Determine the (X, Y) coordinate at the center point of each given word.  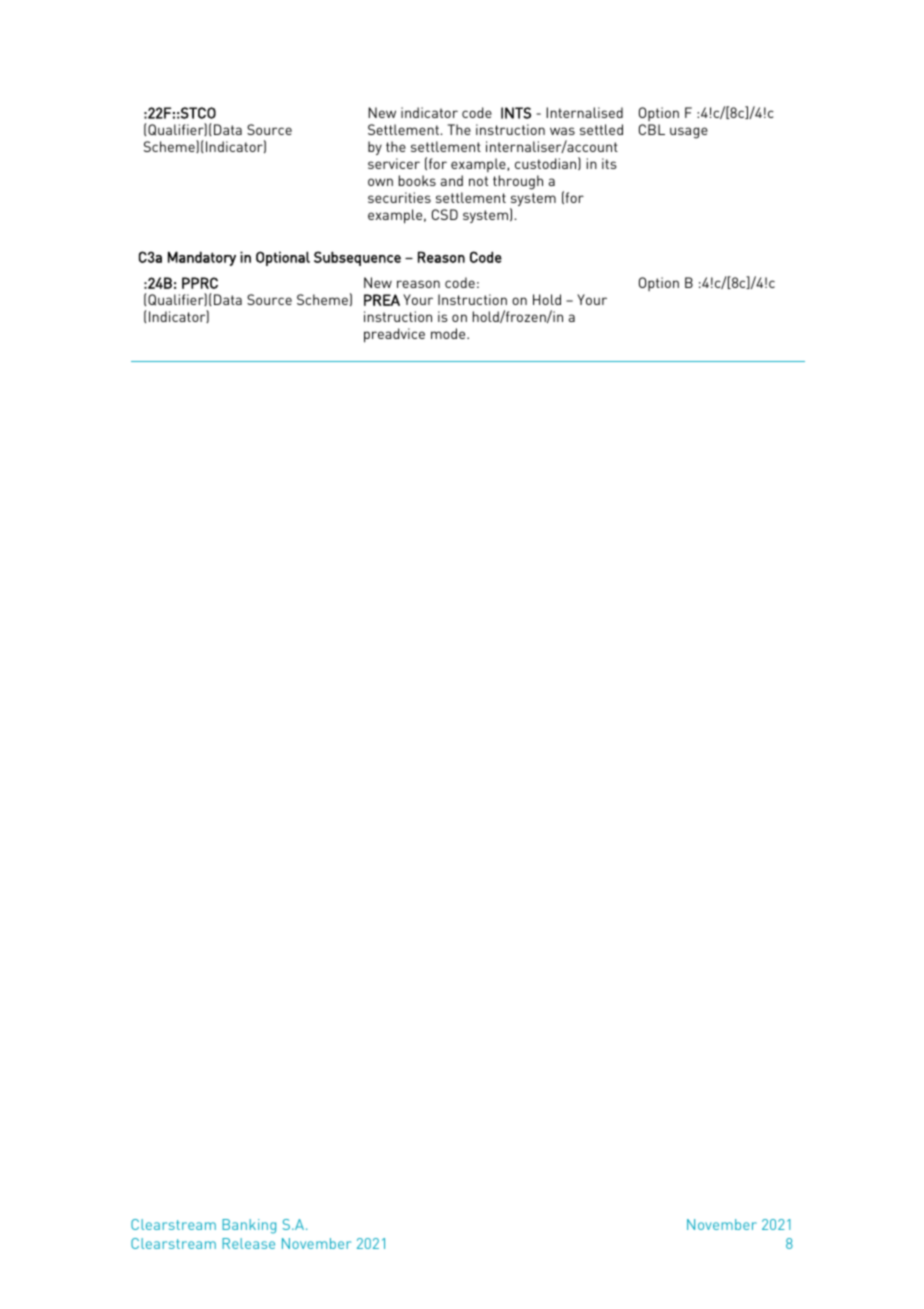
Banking (249, 1226)
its (609, 163)
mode (449, 333)
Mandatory (202, 258)
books (417, 180)
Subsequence (357, 258)
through (518, 182)
